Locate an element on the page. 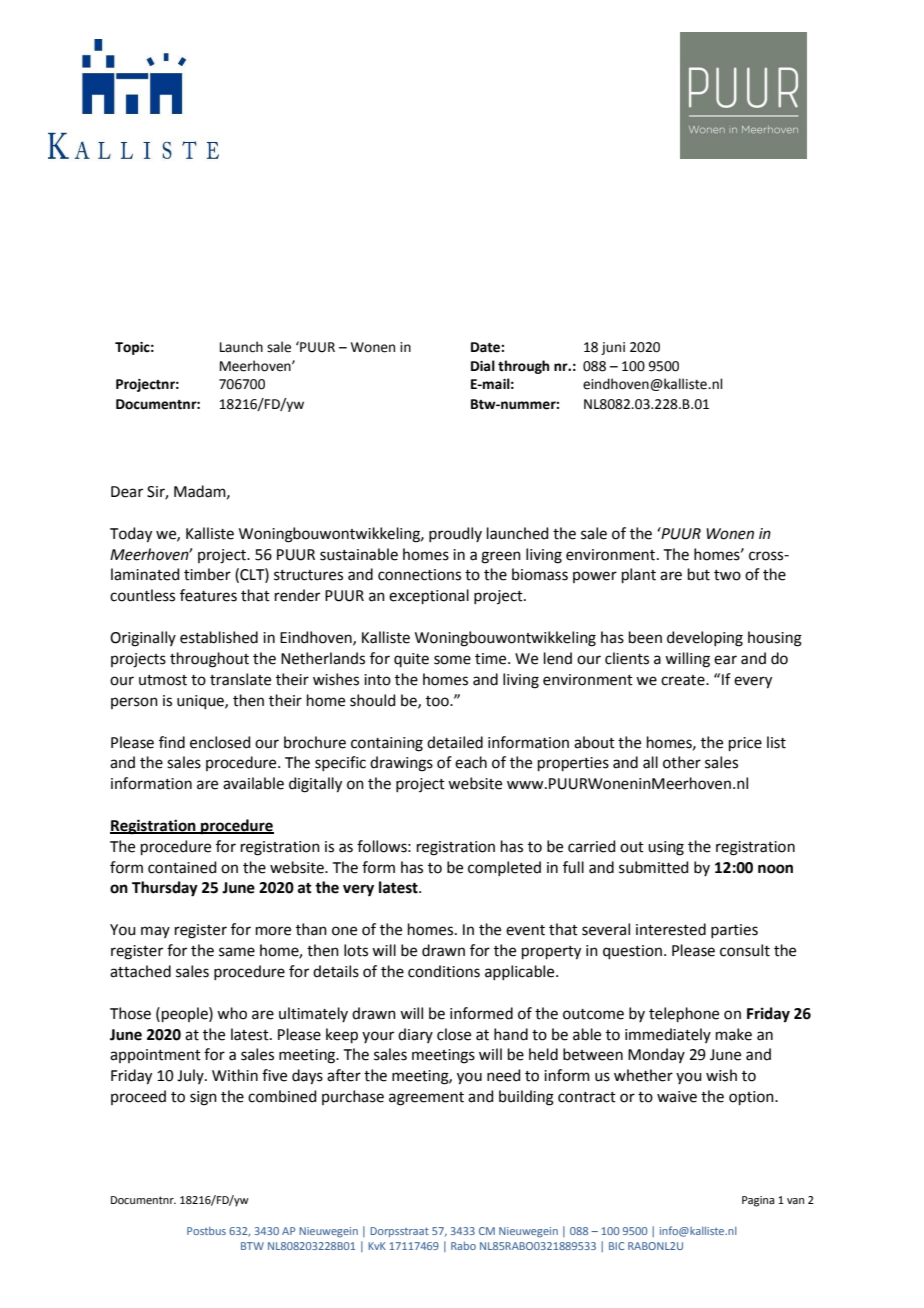 The image size is (924, 1308). each is located at coordinates (471, 762).
